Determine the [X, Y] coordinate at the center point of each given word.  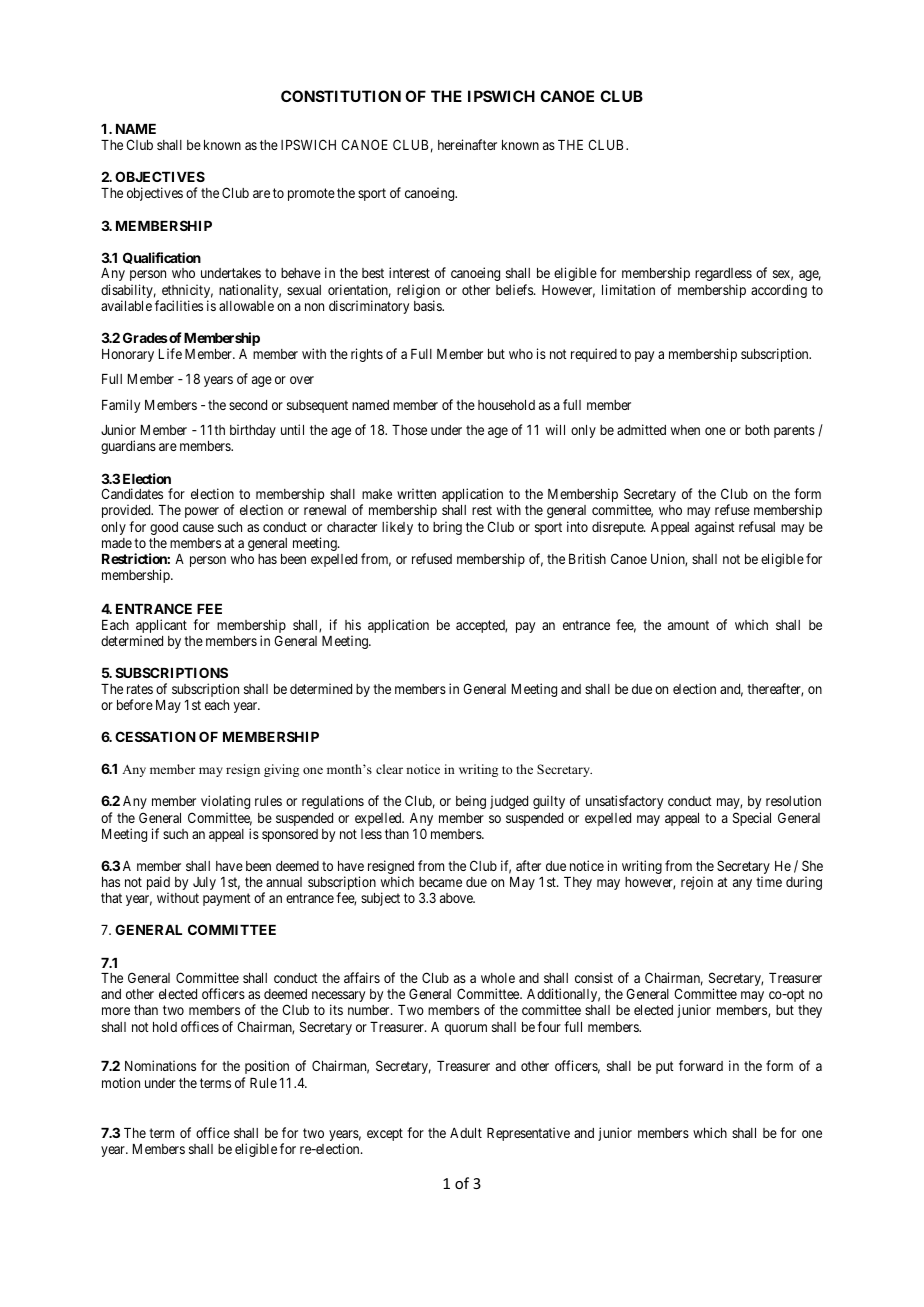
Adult [466, 1133]
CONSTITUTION [341, 96]
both [757, 430]
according [779, 291]
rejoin [697, 883]
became [440, 882]
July [204, 883]
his [353, 624]
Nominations [160, 1065]
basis [428, 305]
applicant [161, 627]
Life [170, 353]
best [373, 273]
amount [688, 625]
